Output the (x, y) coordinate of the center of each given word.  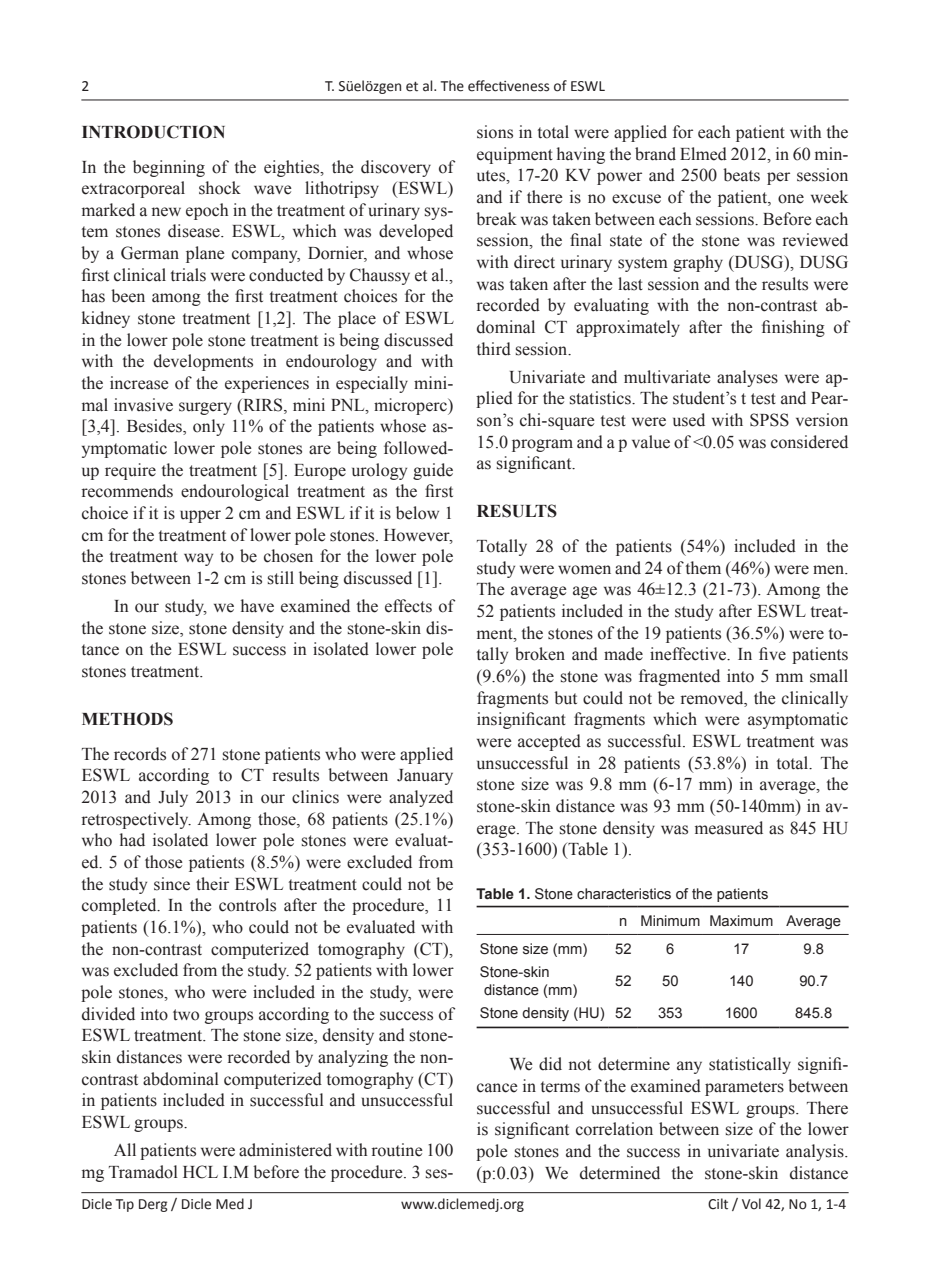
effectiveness (508, 86)
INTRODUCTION (153, 132)
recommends (127, 491)
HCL (200, 1172)
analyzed (421, 798)
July (173, 798)
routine (397, 1150)
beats (741, 175)
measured (729, 828)
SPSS (769, 420)
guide (433, 471)
